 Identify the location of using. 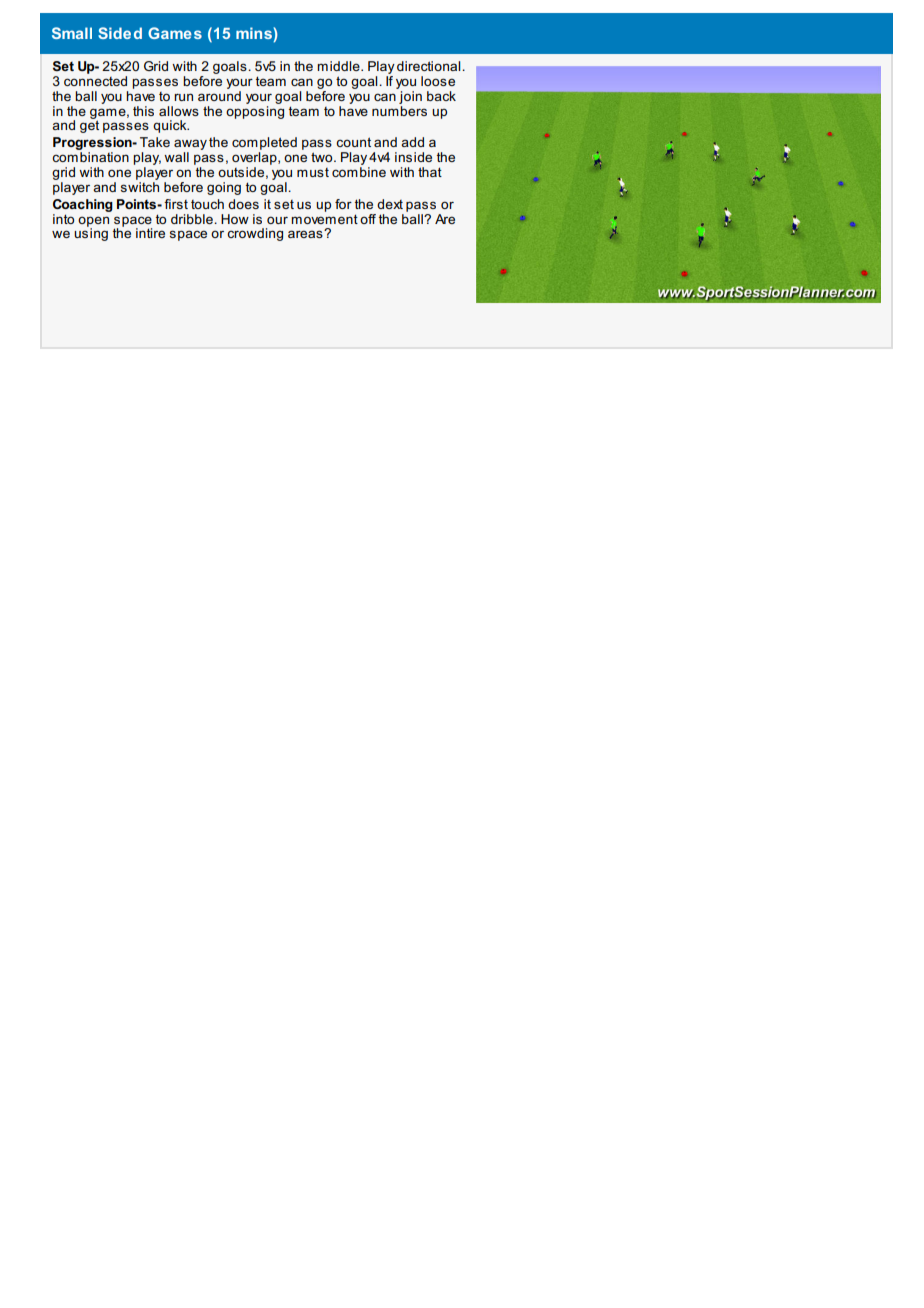
(91, 233).
